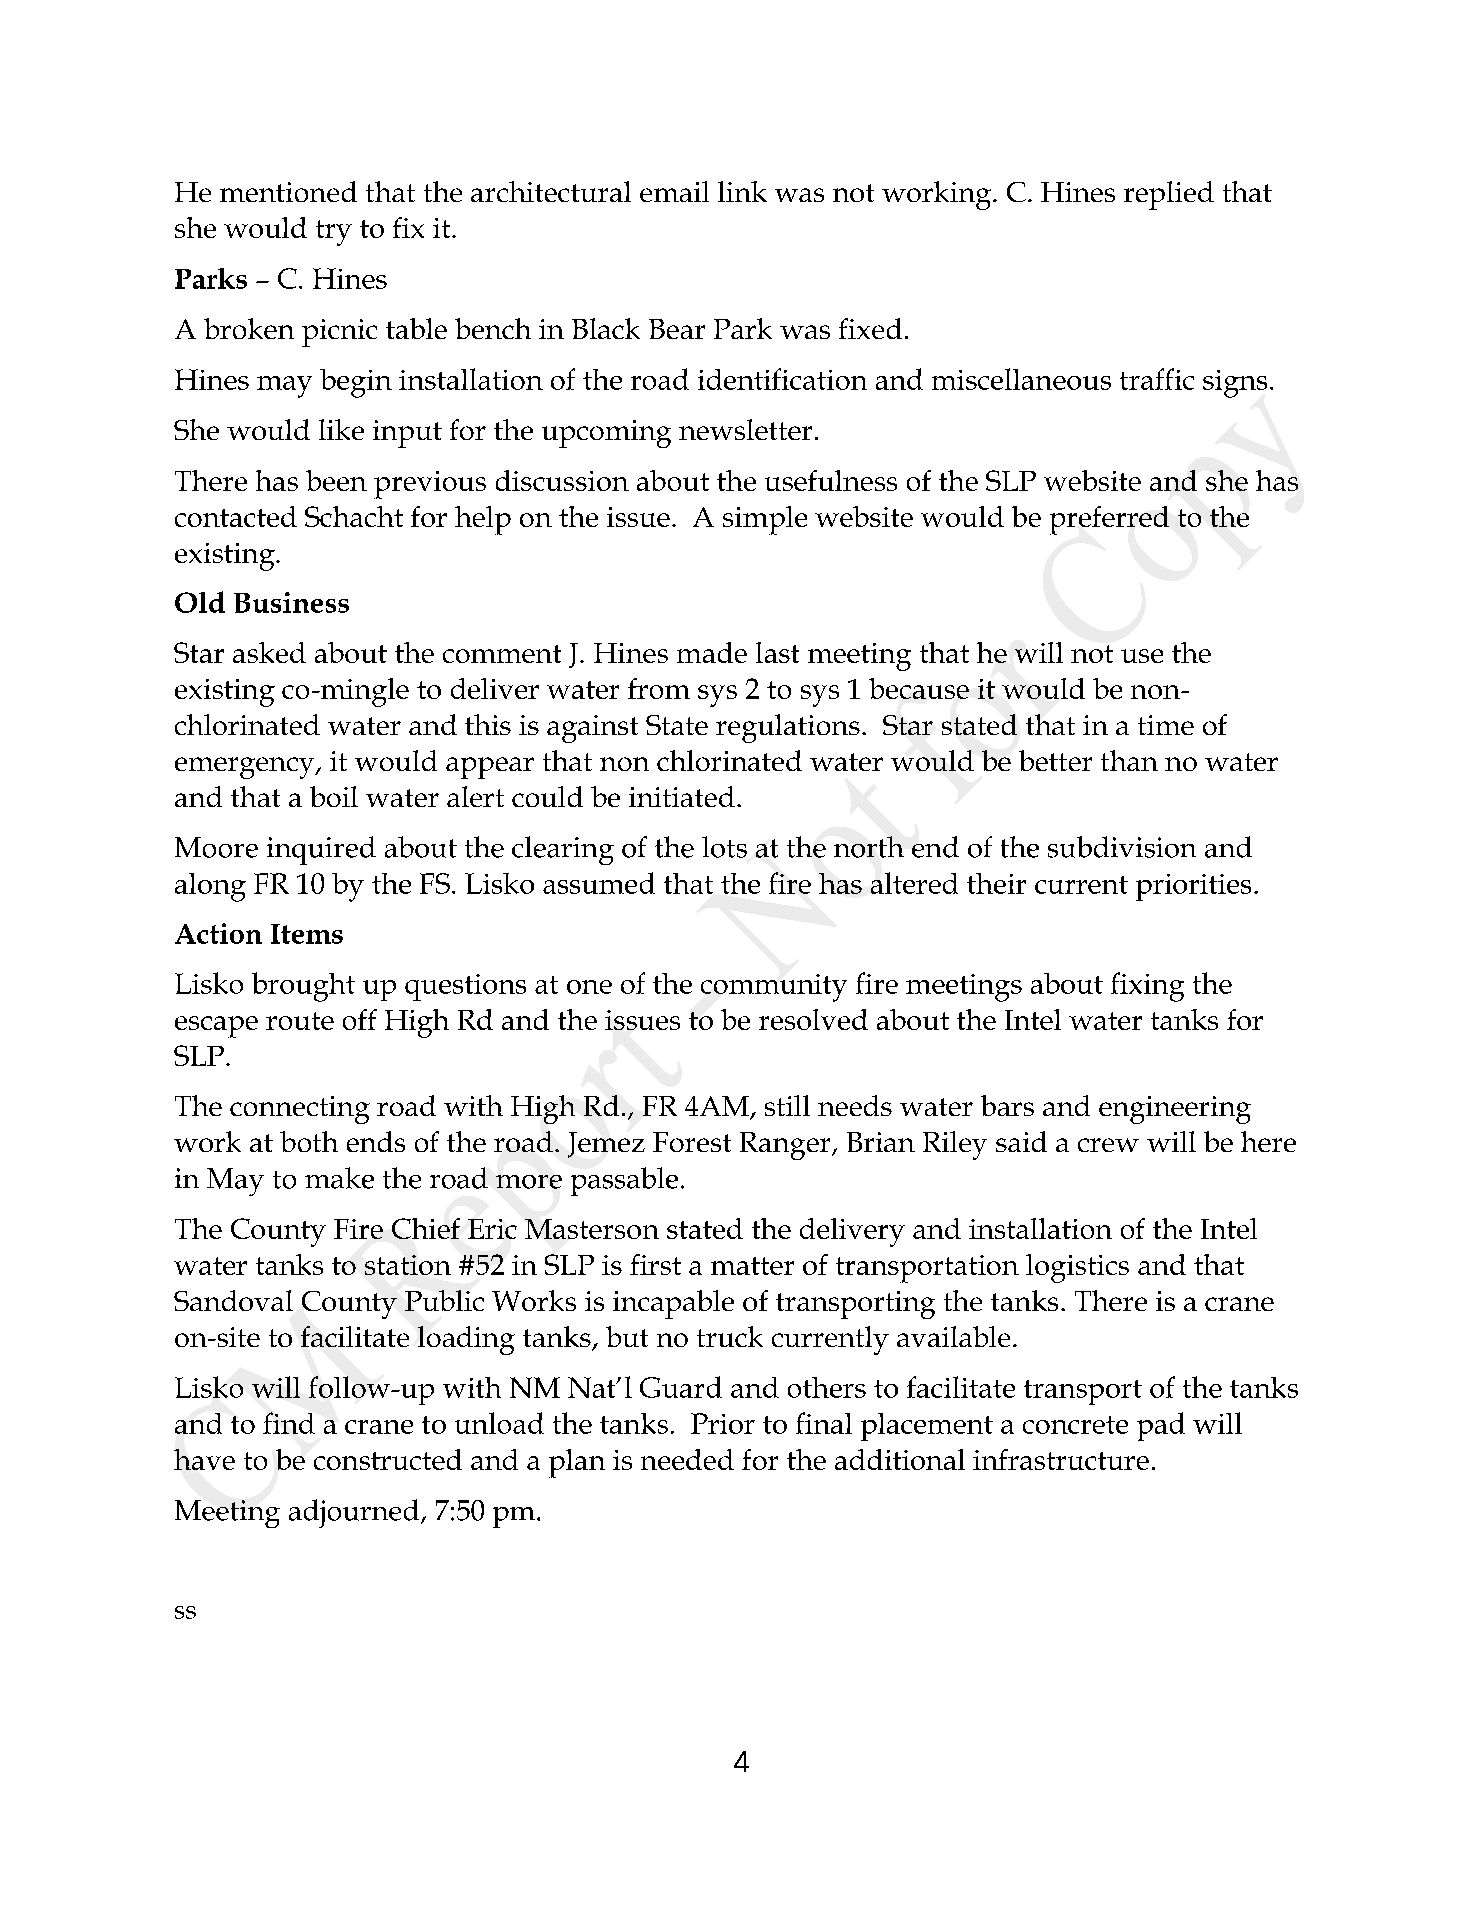  What do you see at coordinates (309, 1141) in the document?
I see `both` at bounding box center [309, 1141].
